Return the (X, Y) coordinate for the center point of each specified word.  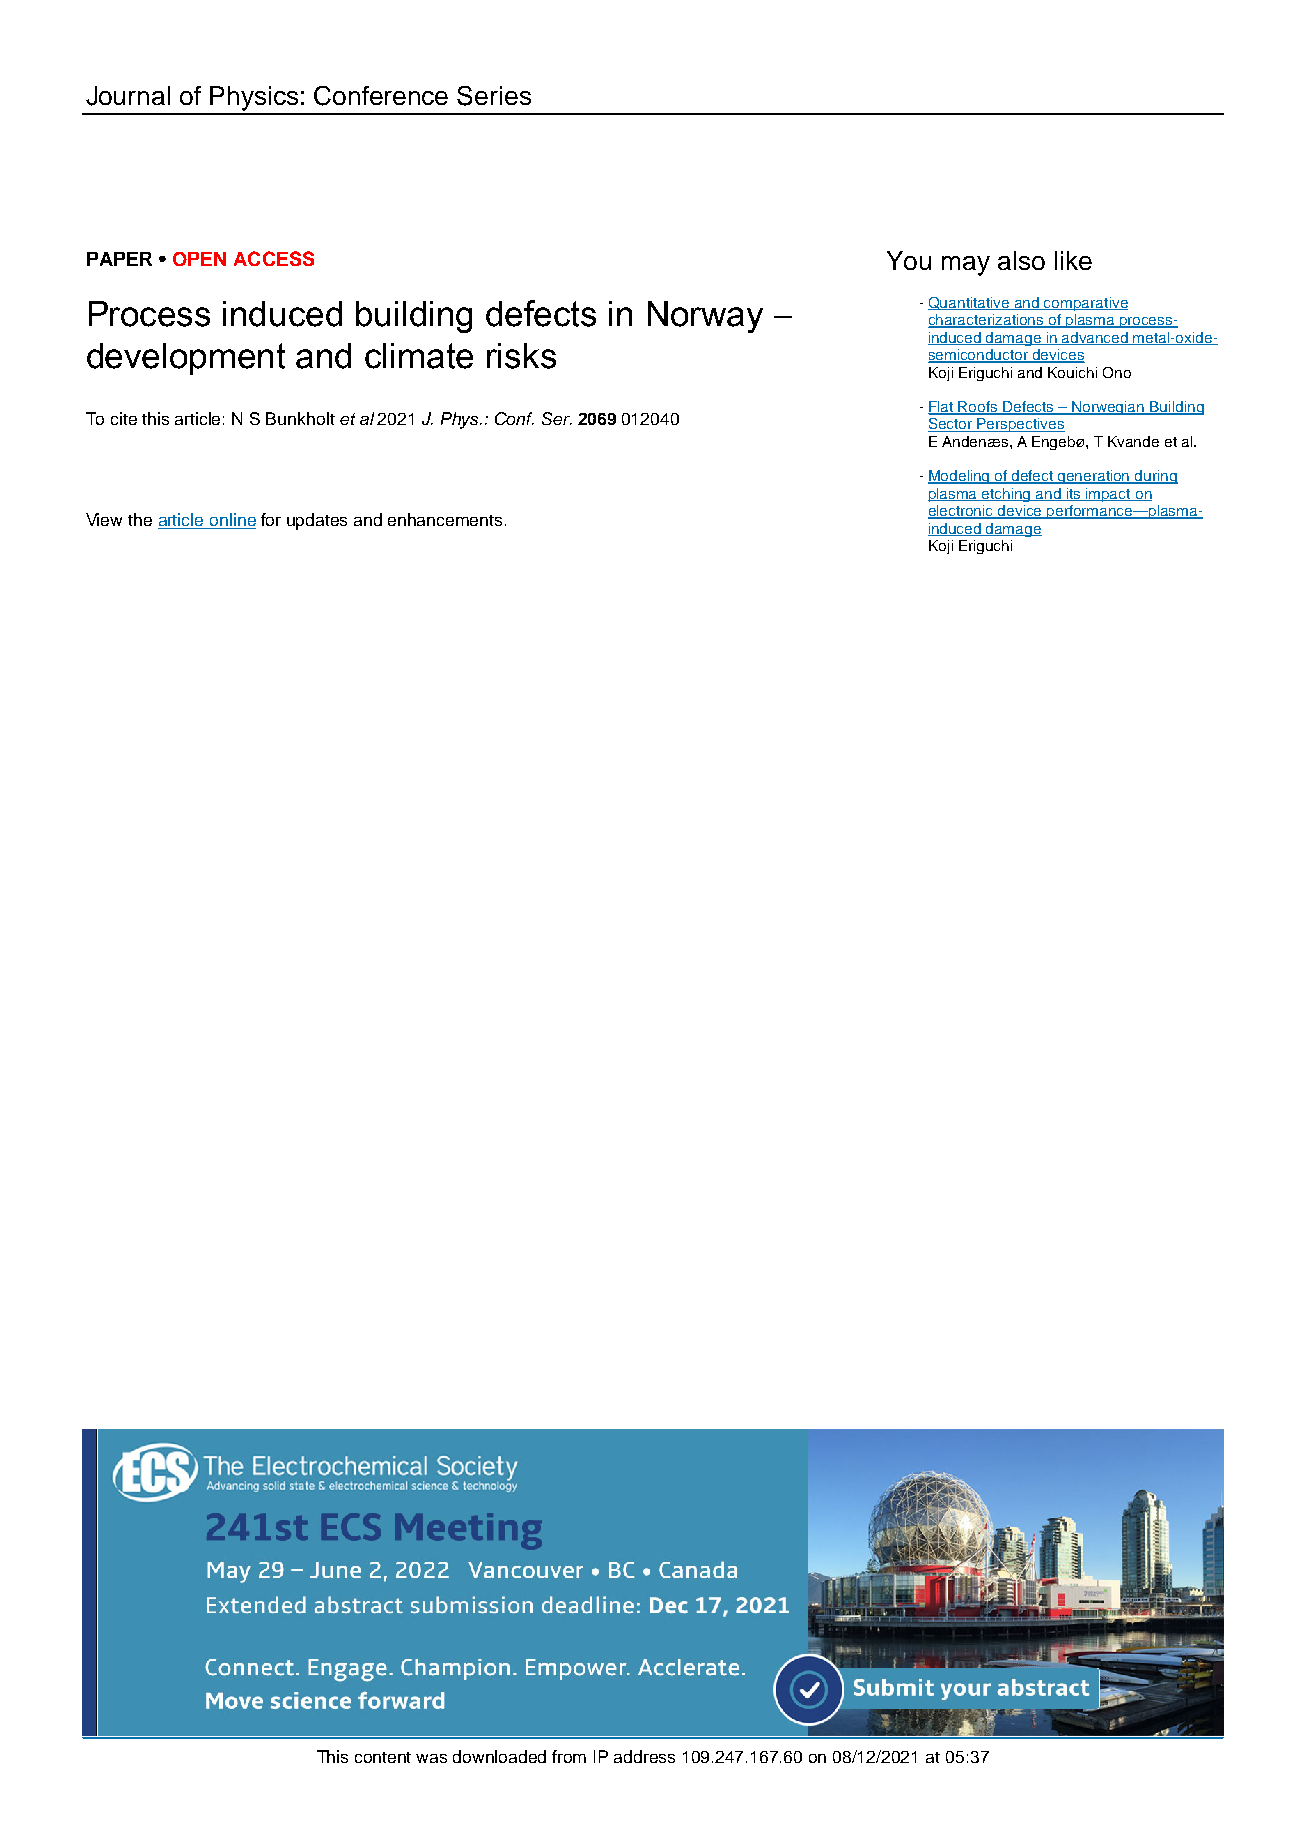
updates (317, 521)
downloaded (499, 1756)
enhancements (445, 519)
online (232, 521)
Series (494, 96)
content (383, 1757)
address (644, 1756)
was (431, 1758)
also (1021, 260)
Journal (128, 96)
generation (1094, 477)
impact (1108, 495)
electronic (962, 512)
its (1073, 494)
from (569, 1756)
